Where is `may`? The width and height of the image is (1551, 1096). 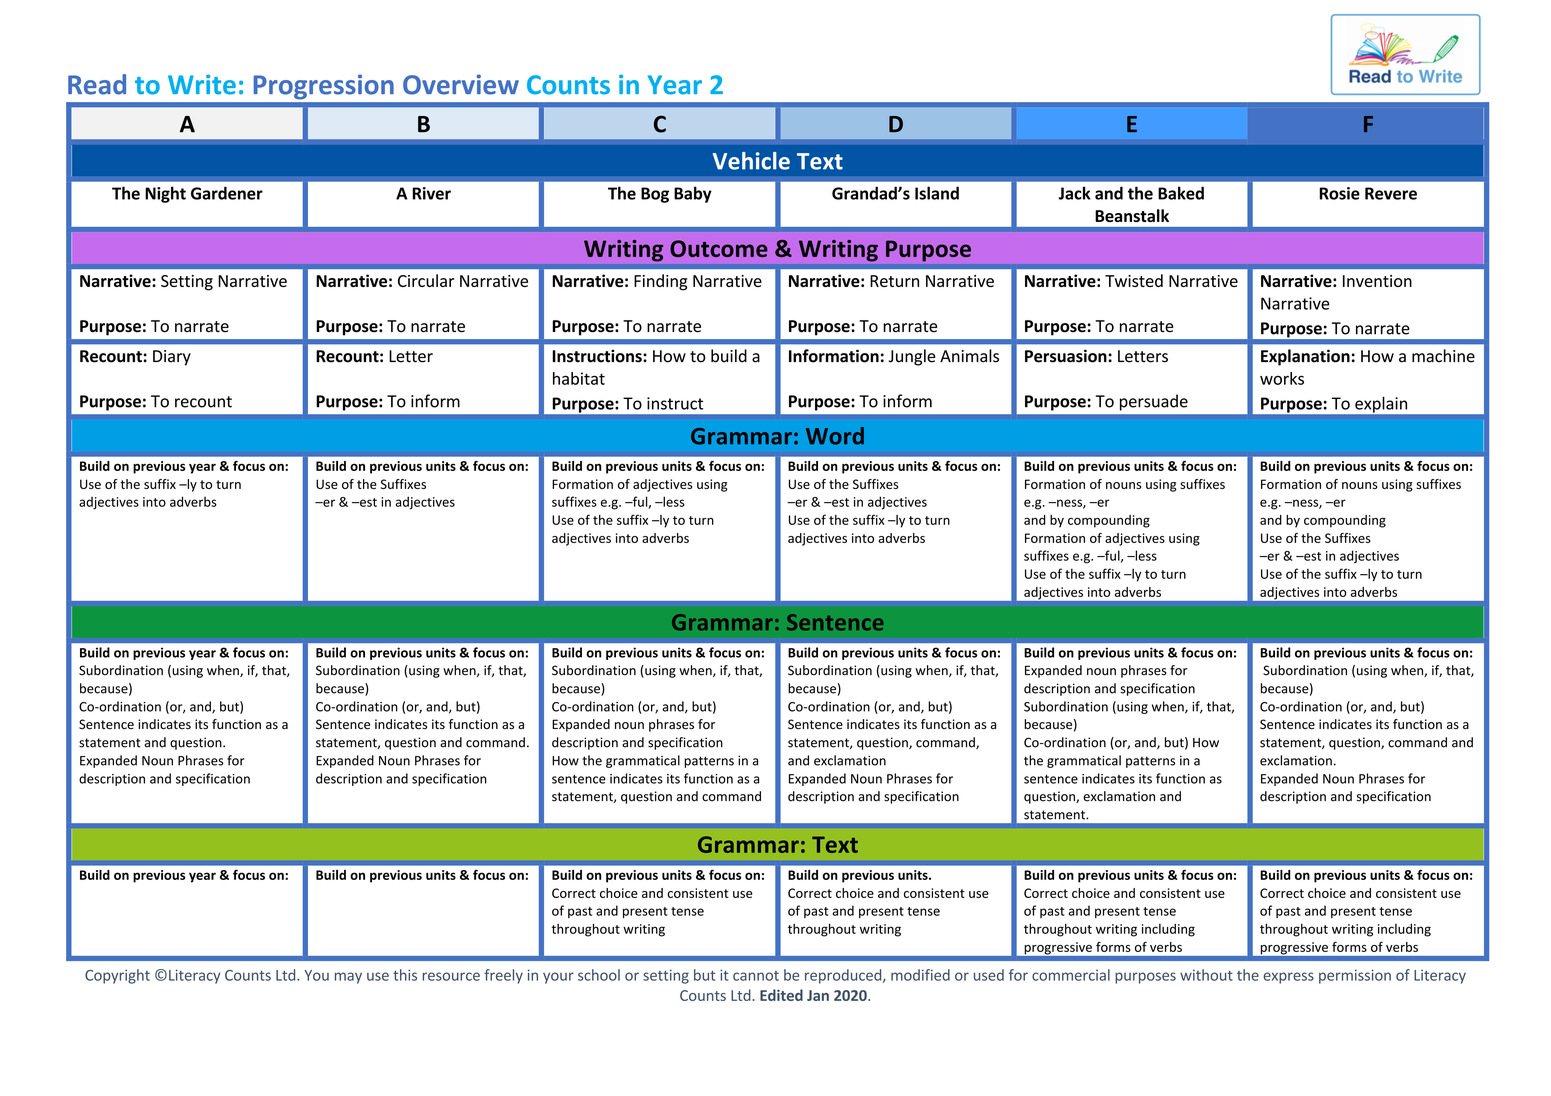 may is located at coordinates (348, 978).
